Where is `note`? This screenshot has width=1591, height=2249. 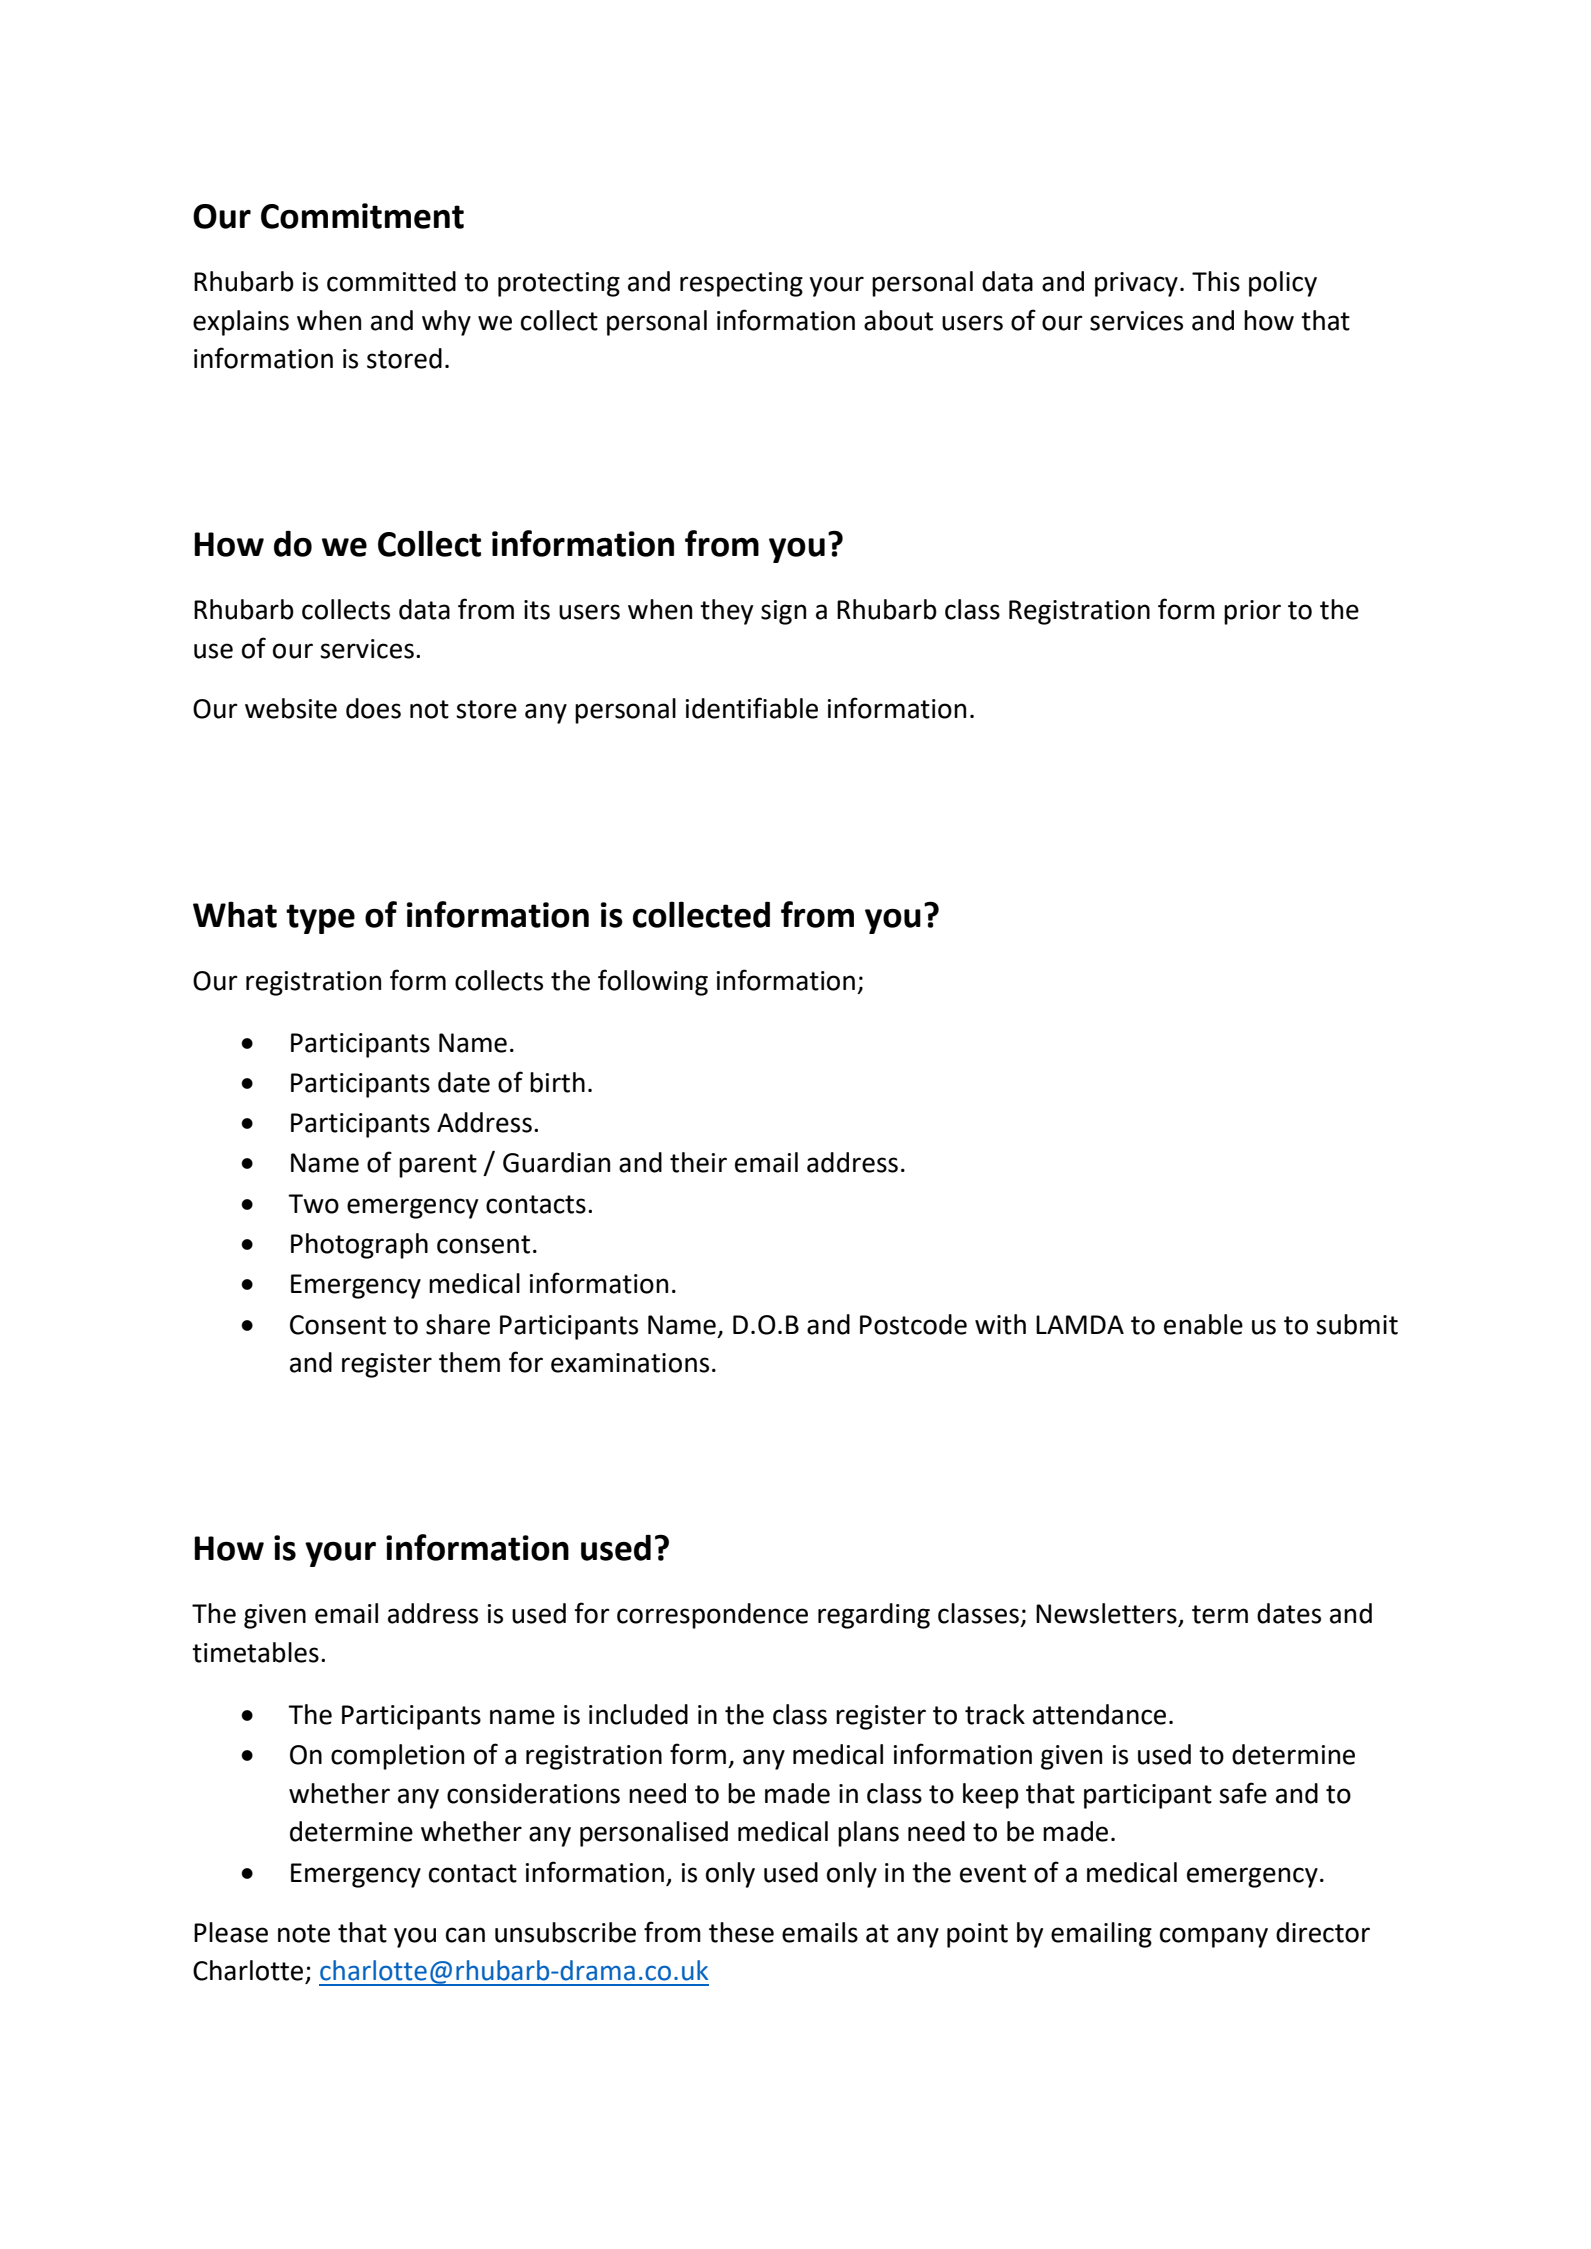
note is located at coordinates (304, 1933).
